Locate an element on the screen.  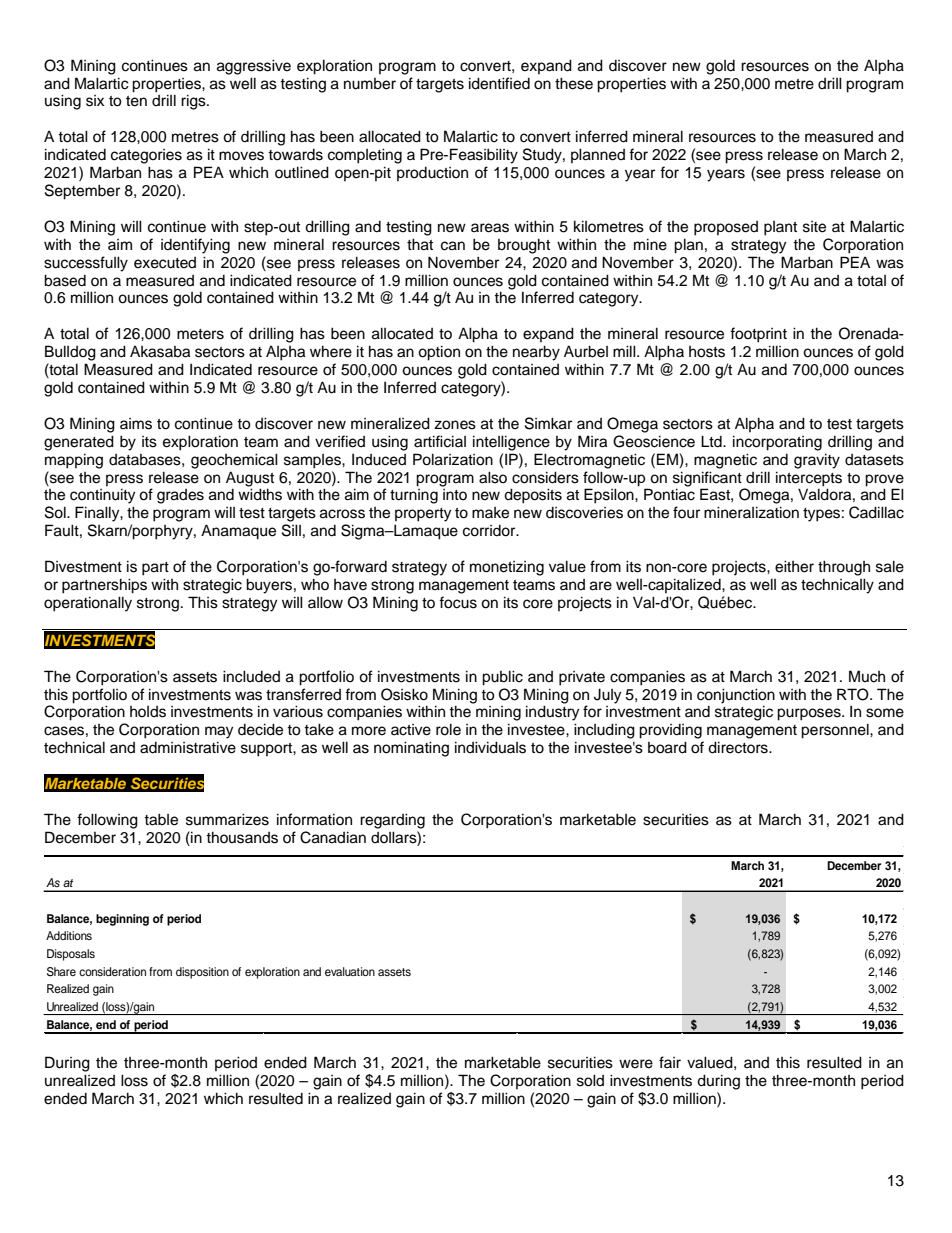
footprint is located at coordinates (758, 335).
